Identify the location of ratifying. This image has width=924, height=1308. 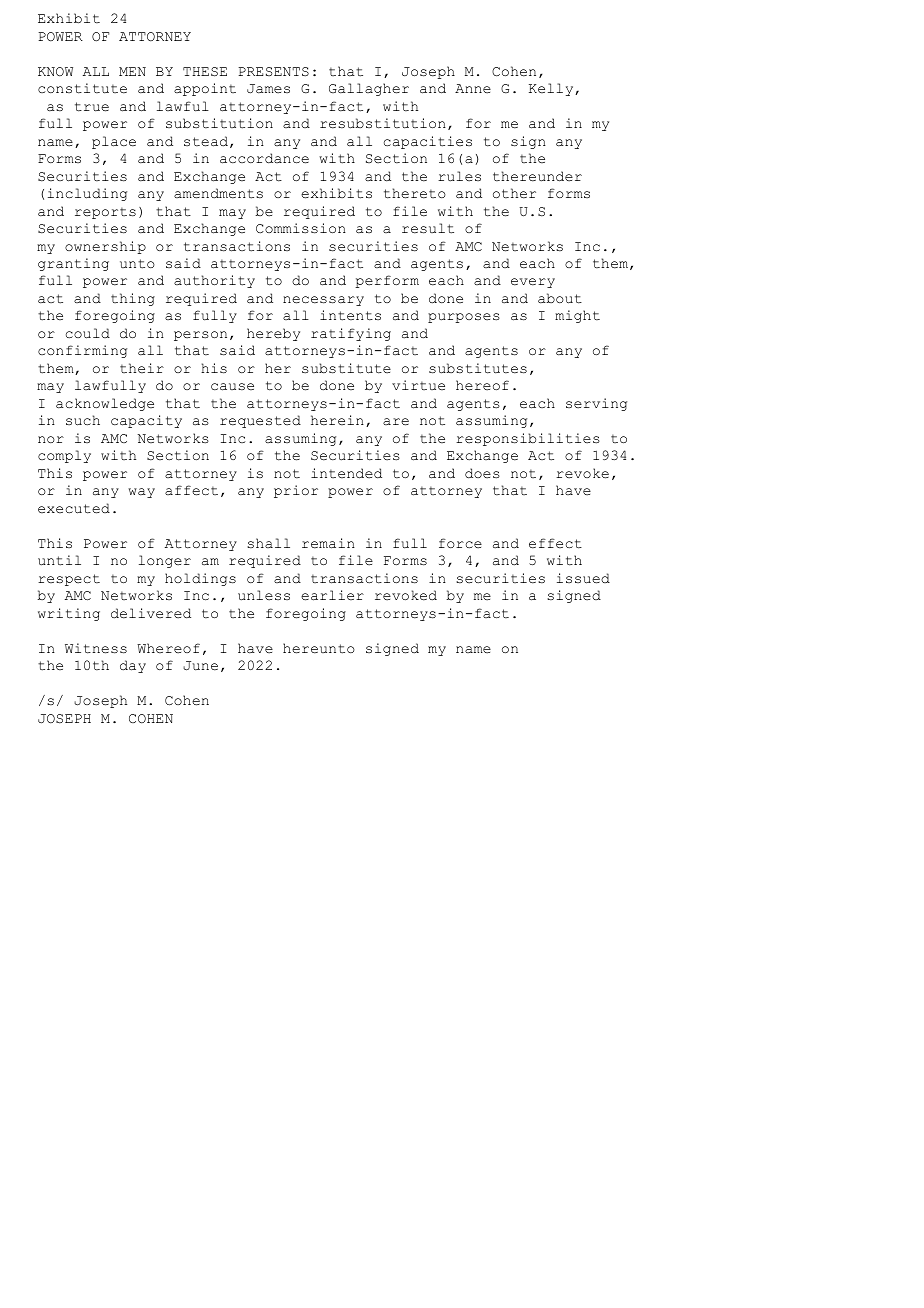
(351, 334).
